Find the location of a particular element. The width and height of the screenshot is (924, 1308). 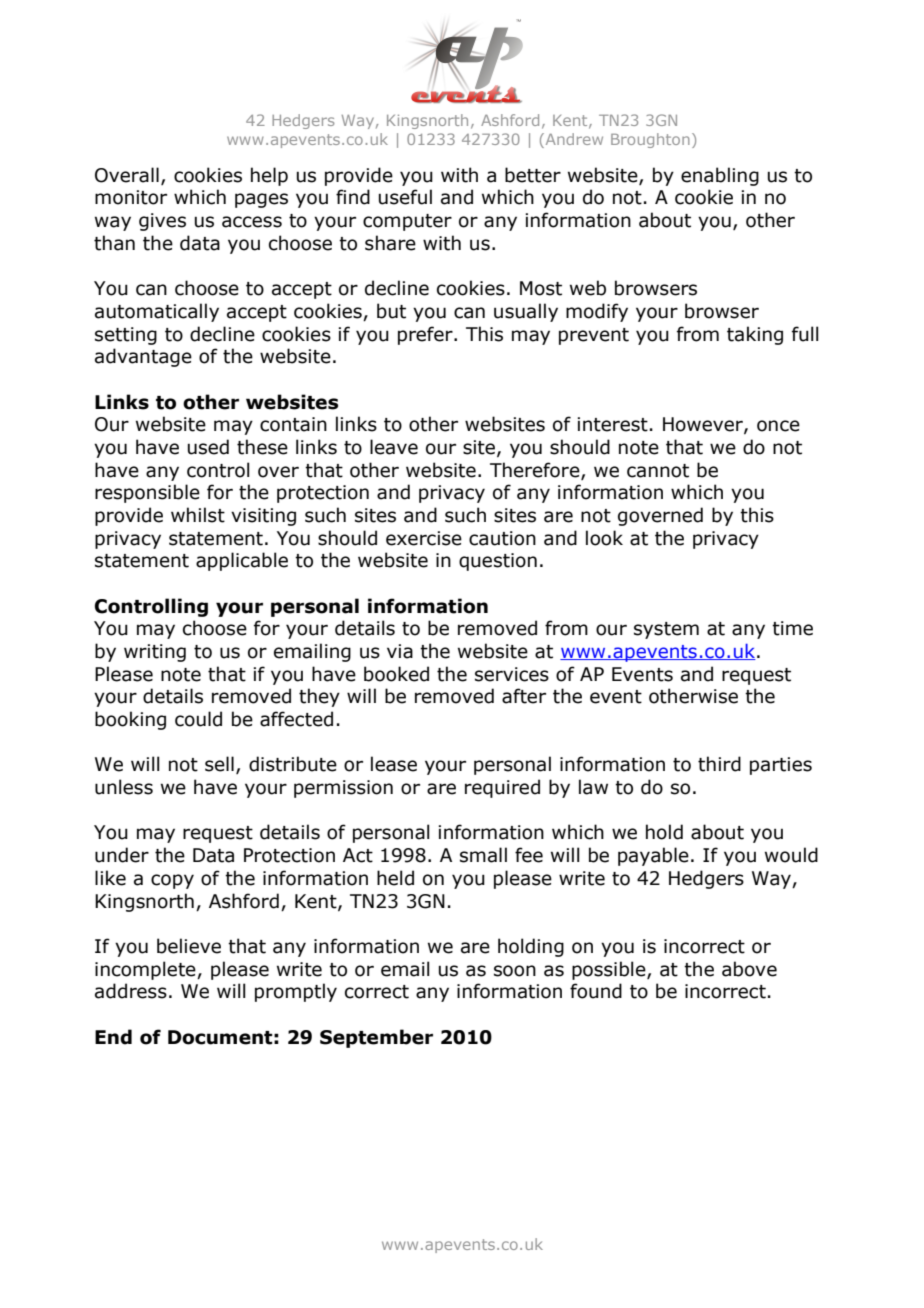

services is located at coordinates (512, 674).
